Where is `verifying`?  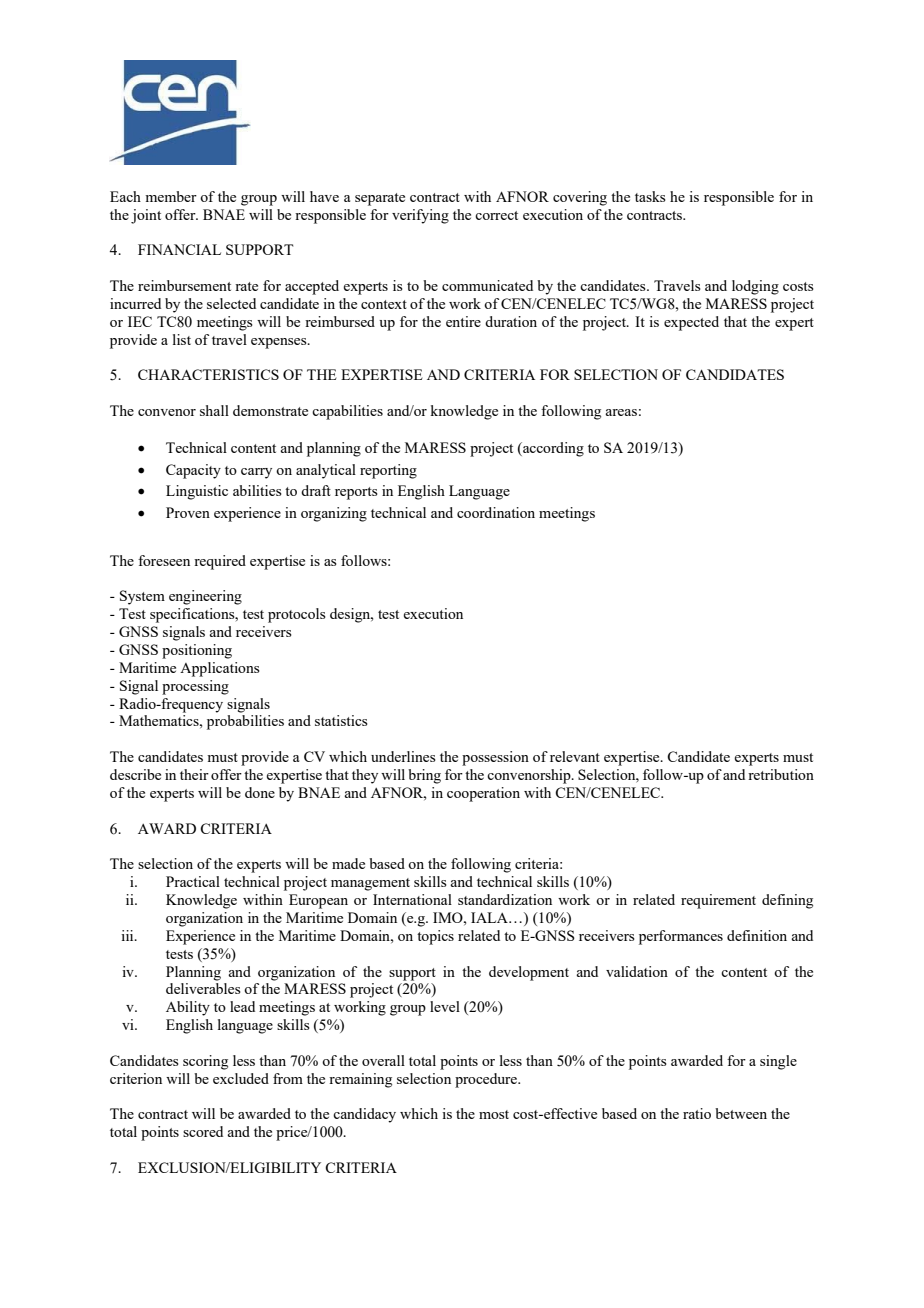
verifying is located at coordinates (420, 216).
